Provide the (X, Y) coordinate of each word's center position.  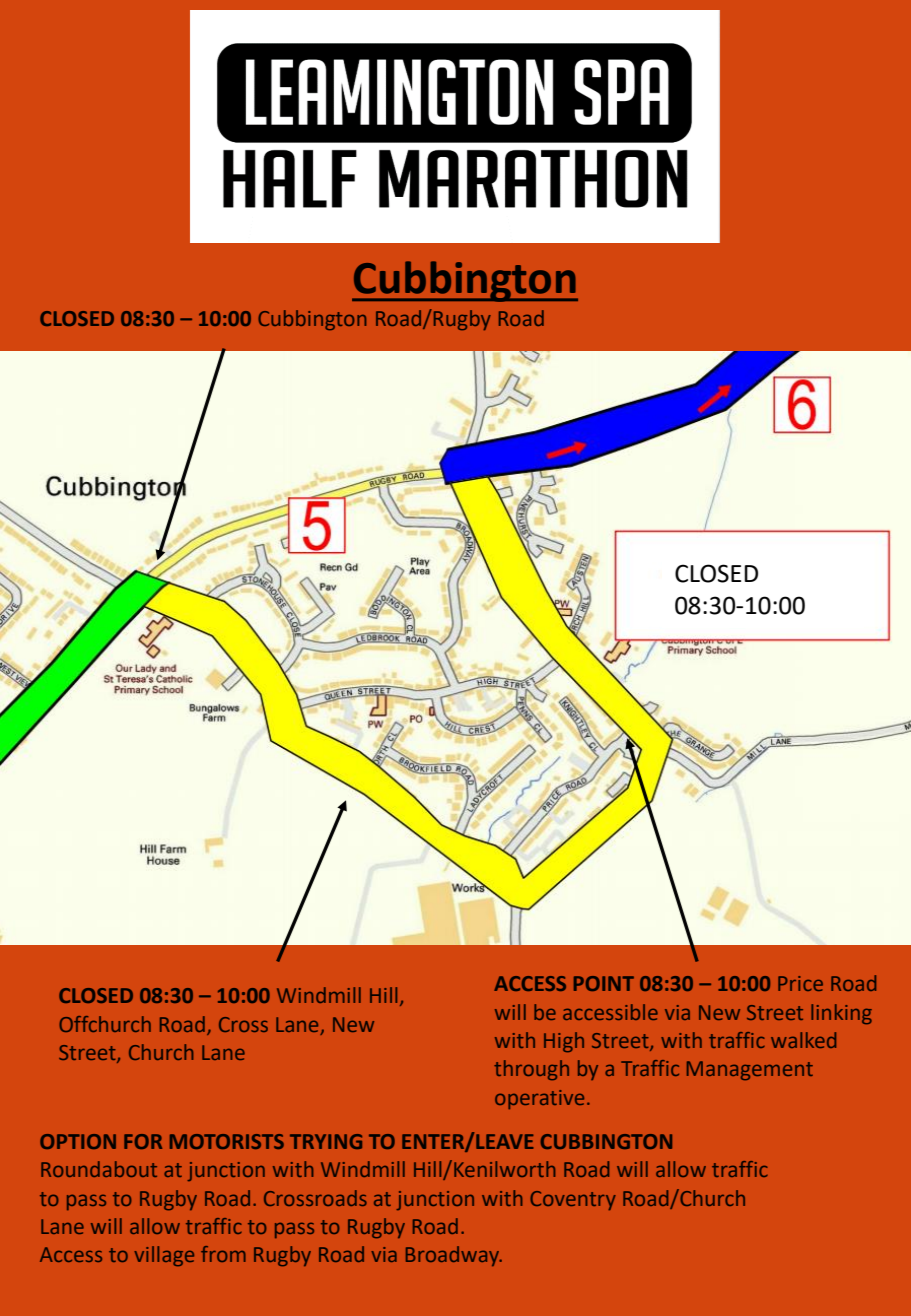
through (531, 1070)
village (164, 1256)
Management (750, 1070)
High (564, 1042)
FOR (143, 1141)
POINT (604, 983)
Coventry (573, 1200)
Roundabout (99, 1169)
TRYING (326, 1141)
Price (800, 983)
